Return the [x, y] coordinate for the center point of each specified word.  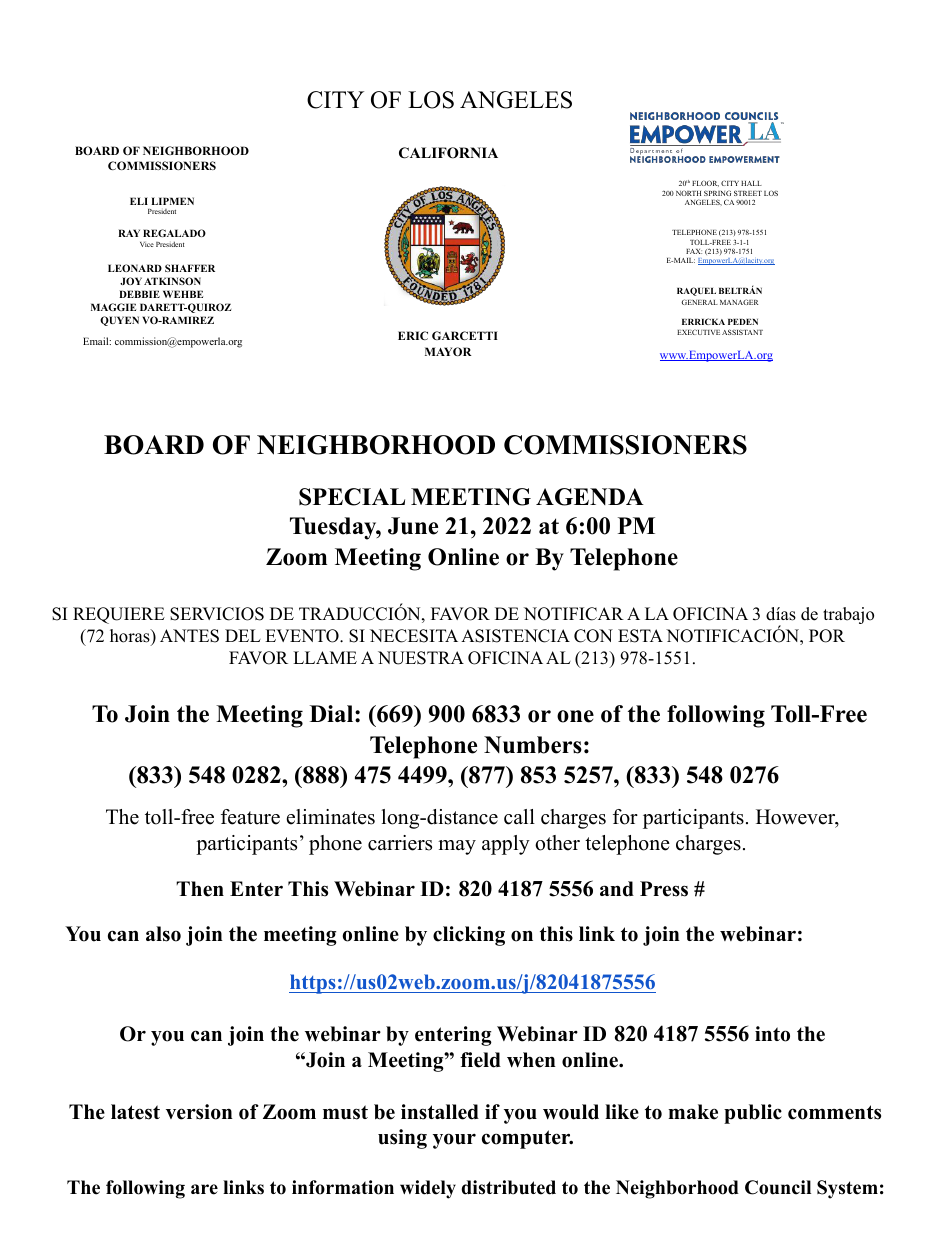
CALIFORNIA [448, 153]
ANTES [189, 636]
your [454, 1141]
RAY [129, 233]
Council [778, 1187]
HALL [751, 183]
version [199, 1112]
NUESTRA [421, 658]
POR [827, 636]
